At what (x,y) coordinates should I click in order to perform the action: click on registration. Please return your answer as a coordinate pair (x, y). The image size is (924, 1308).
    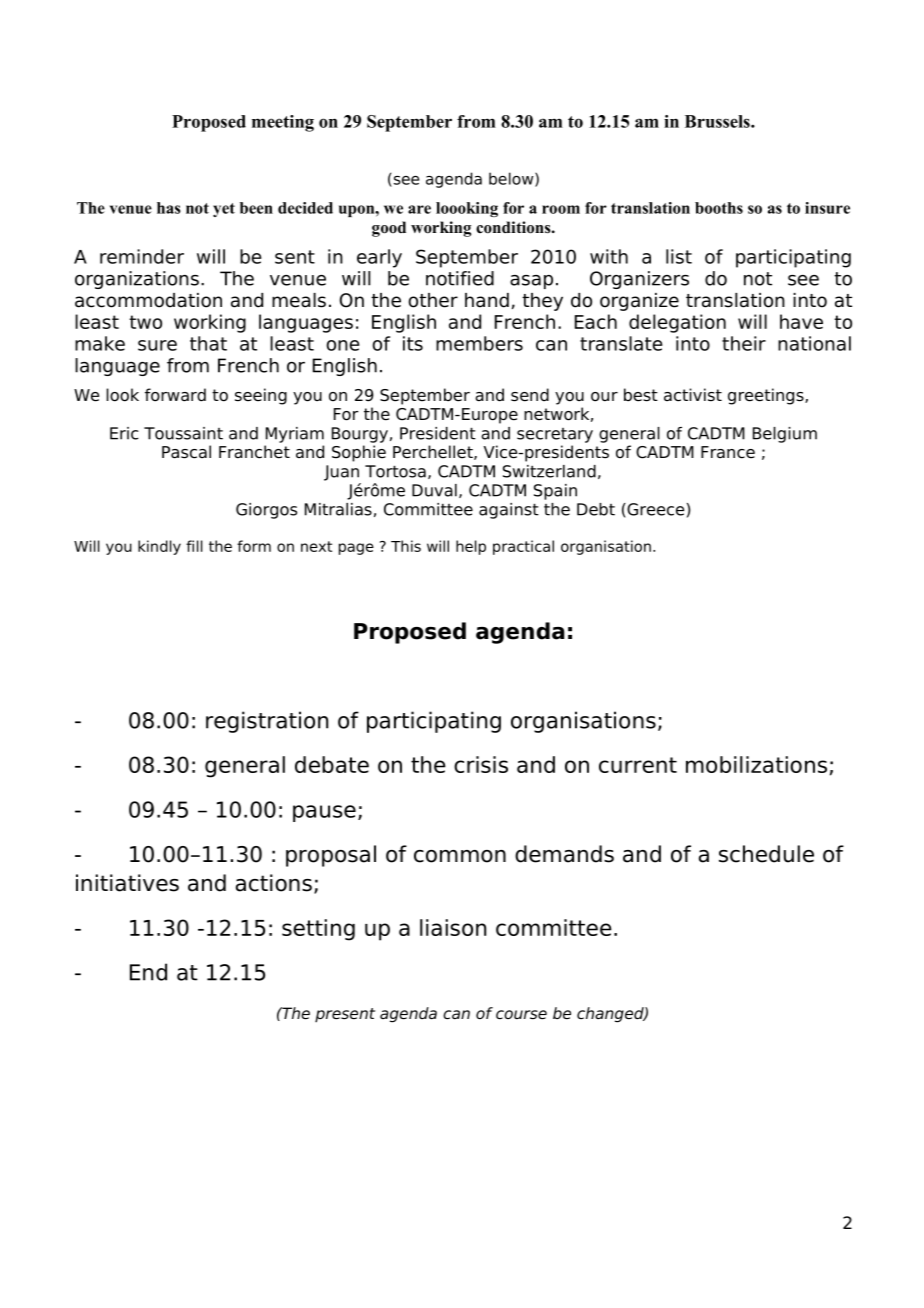
    Looking at the image, I should click on (267, 722).
